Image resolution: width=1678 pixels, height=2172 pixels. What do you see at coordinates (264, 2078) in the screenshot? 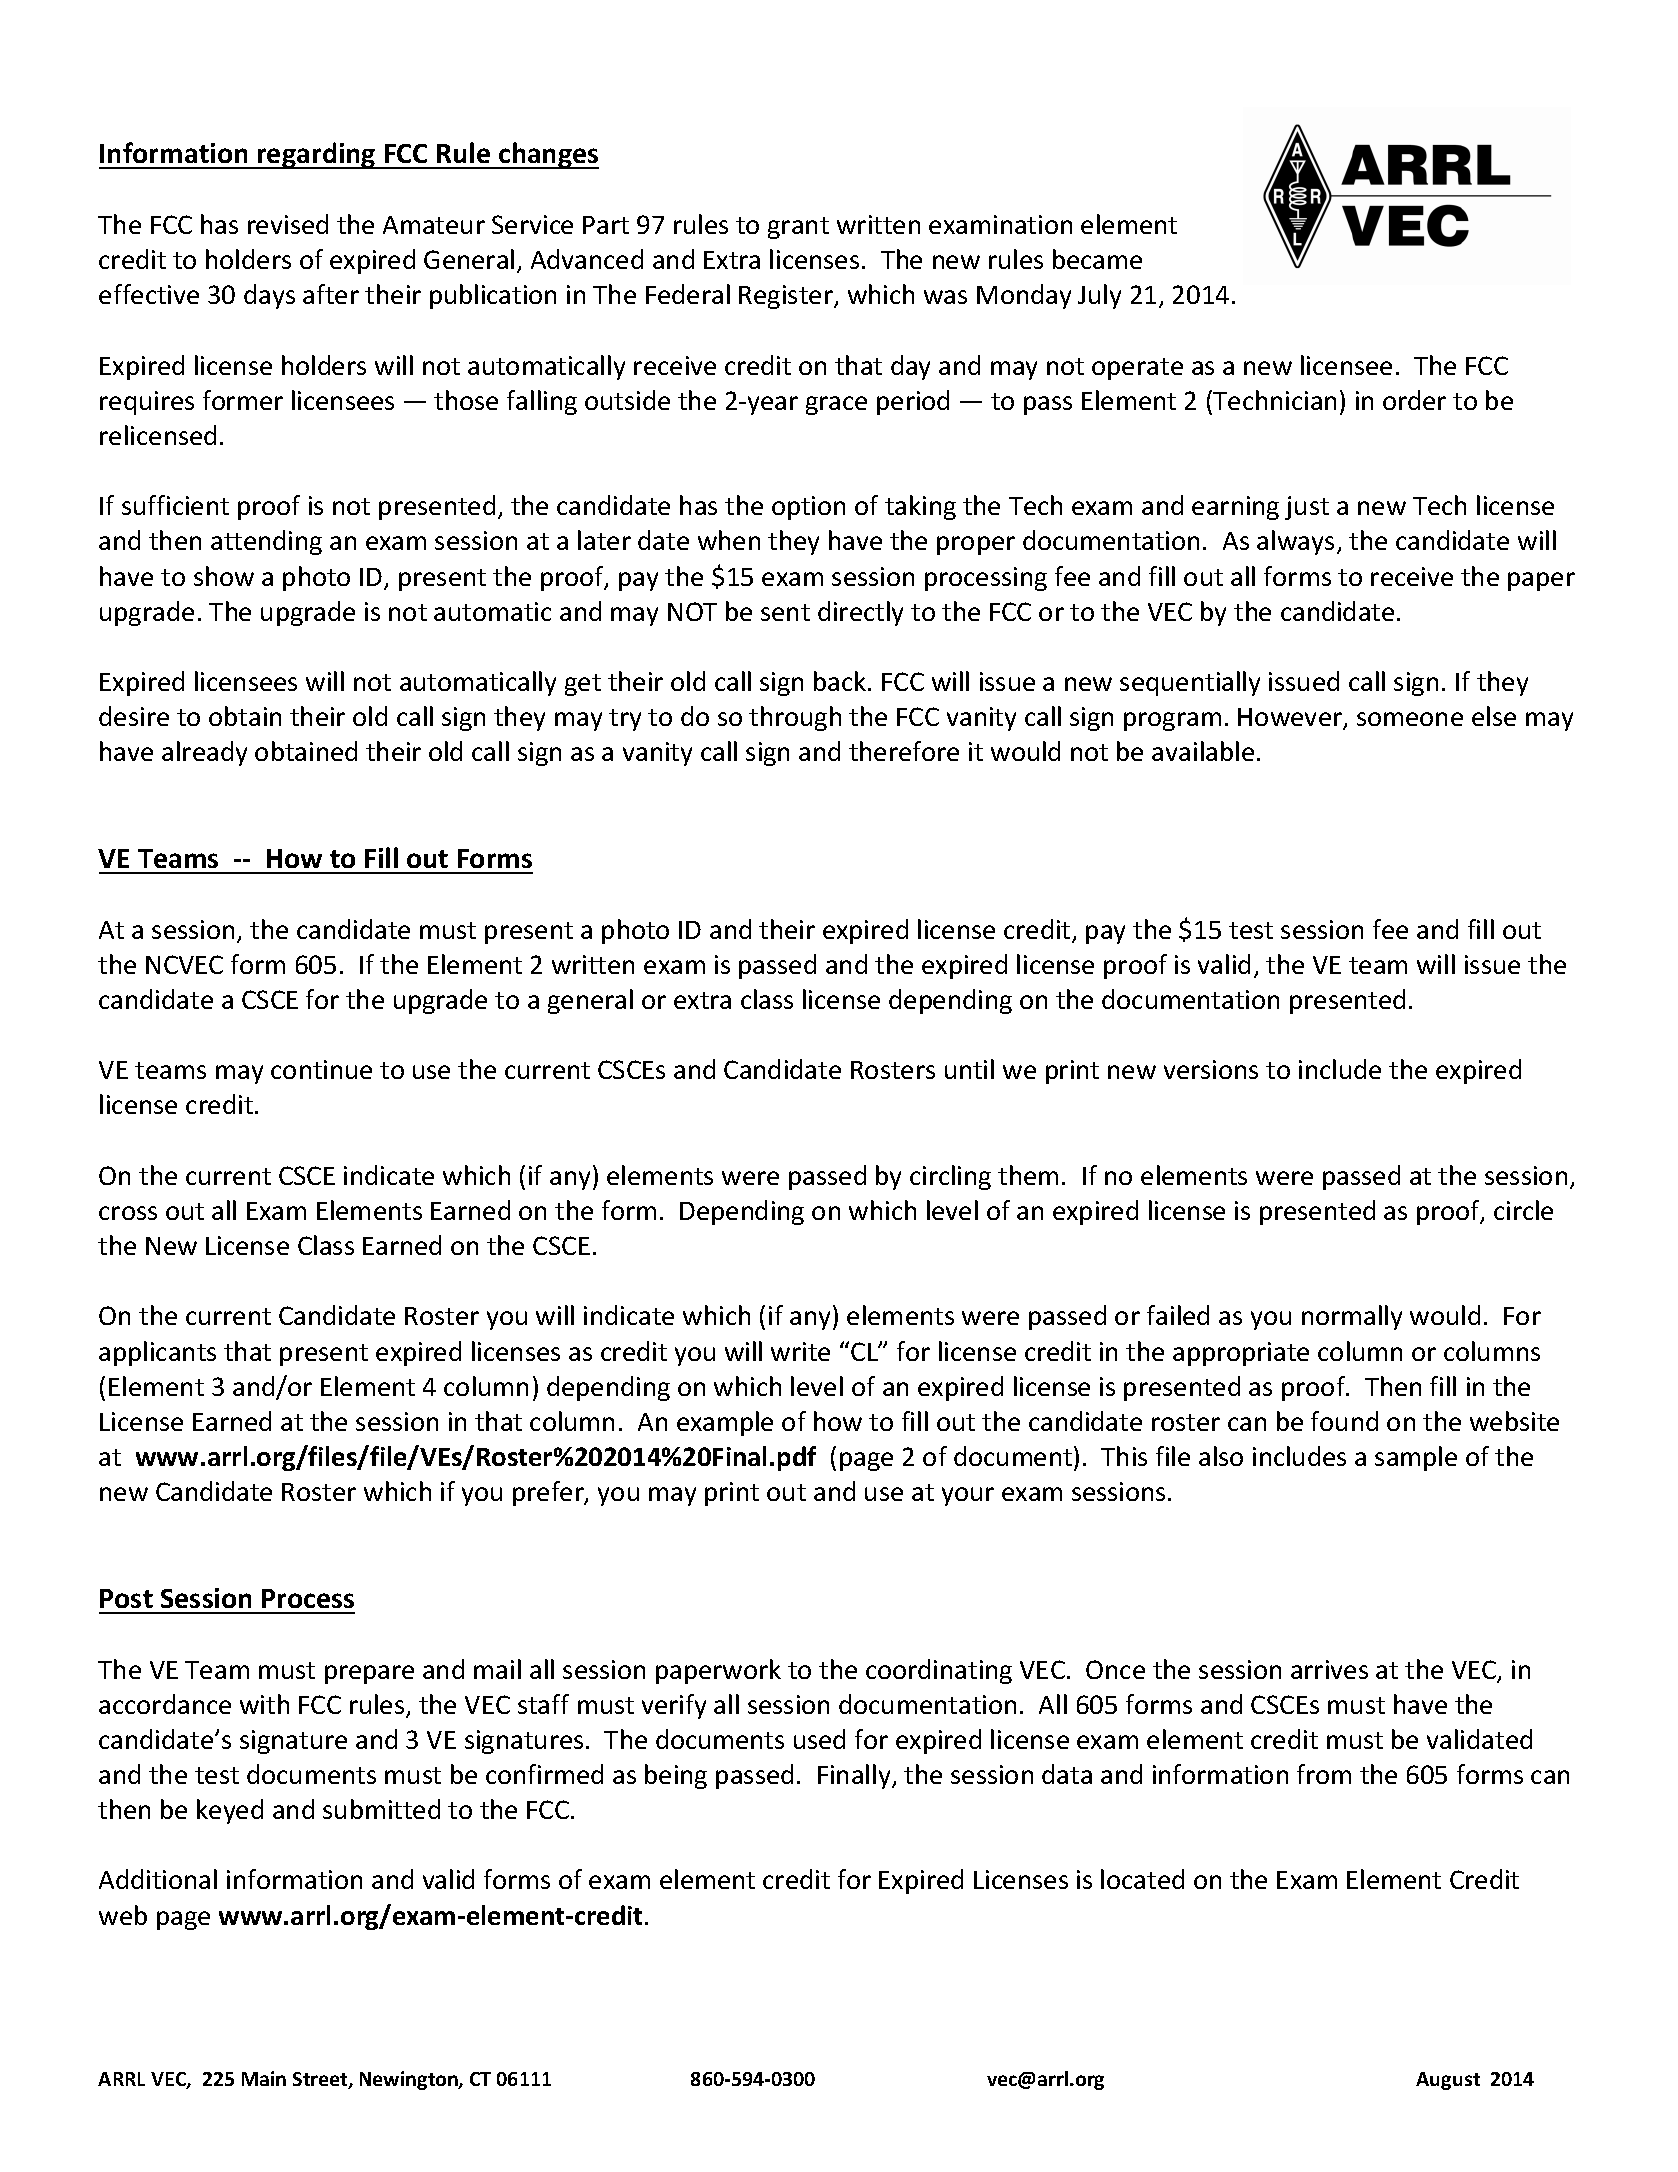
I see `Main` at bounding box center [264, 2078].
